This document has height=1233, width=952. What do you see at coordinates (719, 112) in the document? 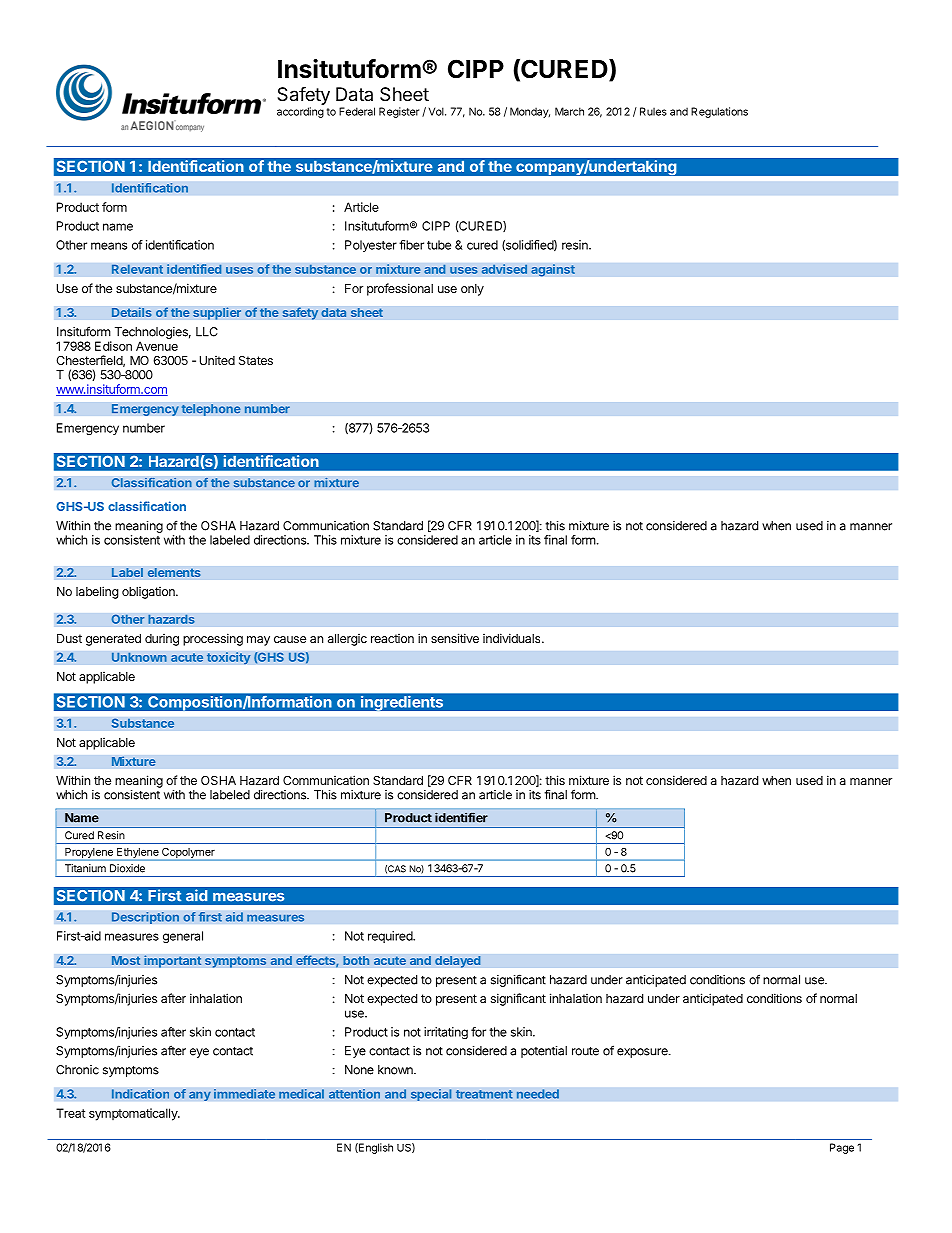
I see `Regulations` at bounding box center [719, 112].
